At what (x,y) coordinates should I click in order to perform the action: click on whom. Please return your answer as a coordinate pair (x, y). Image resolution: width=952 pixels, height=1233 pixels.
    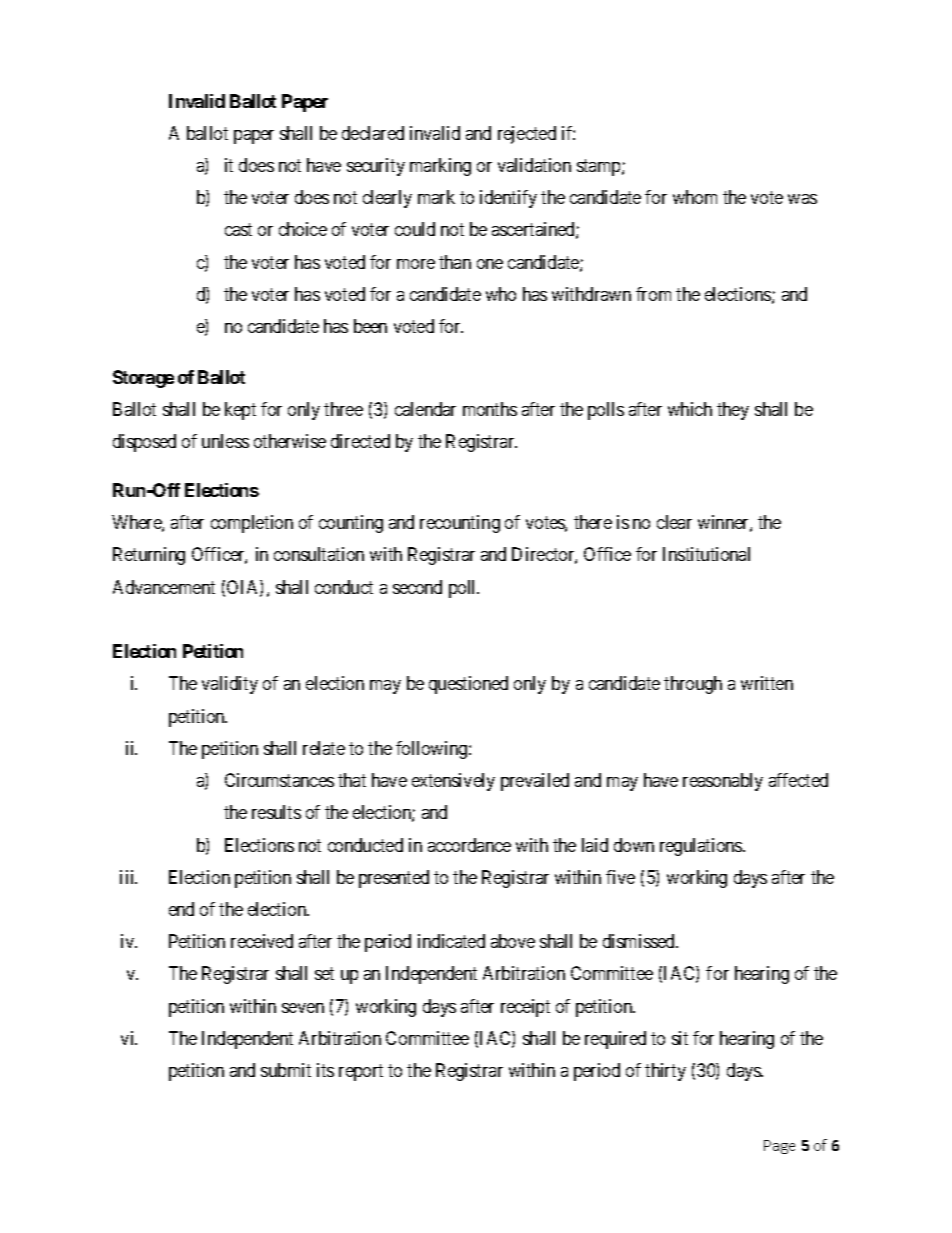
    Looking at the image, I should click on (695, 197).
